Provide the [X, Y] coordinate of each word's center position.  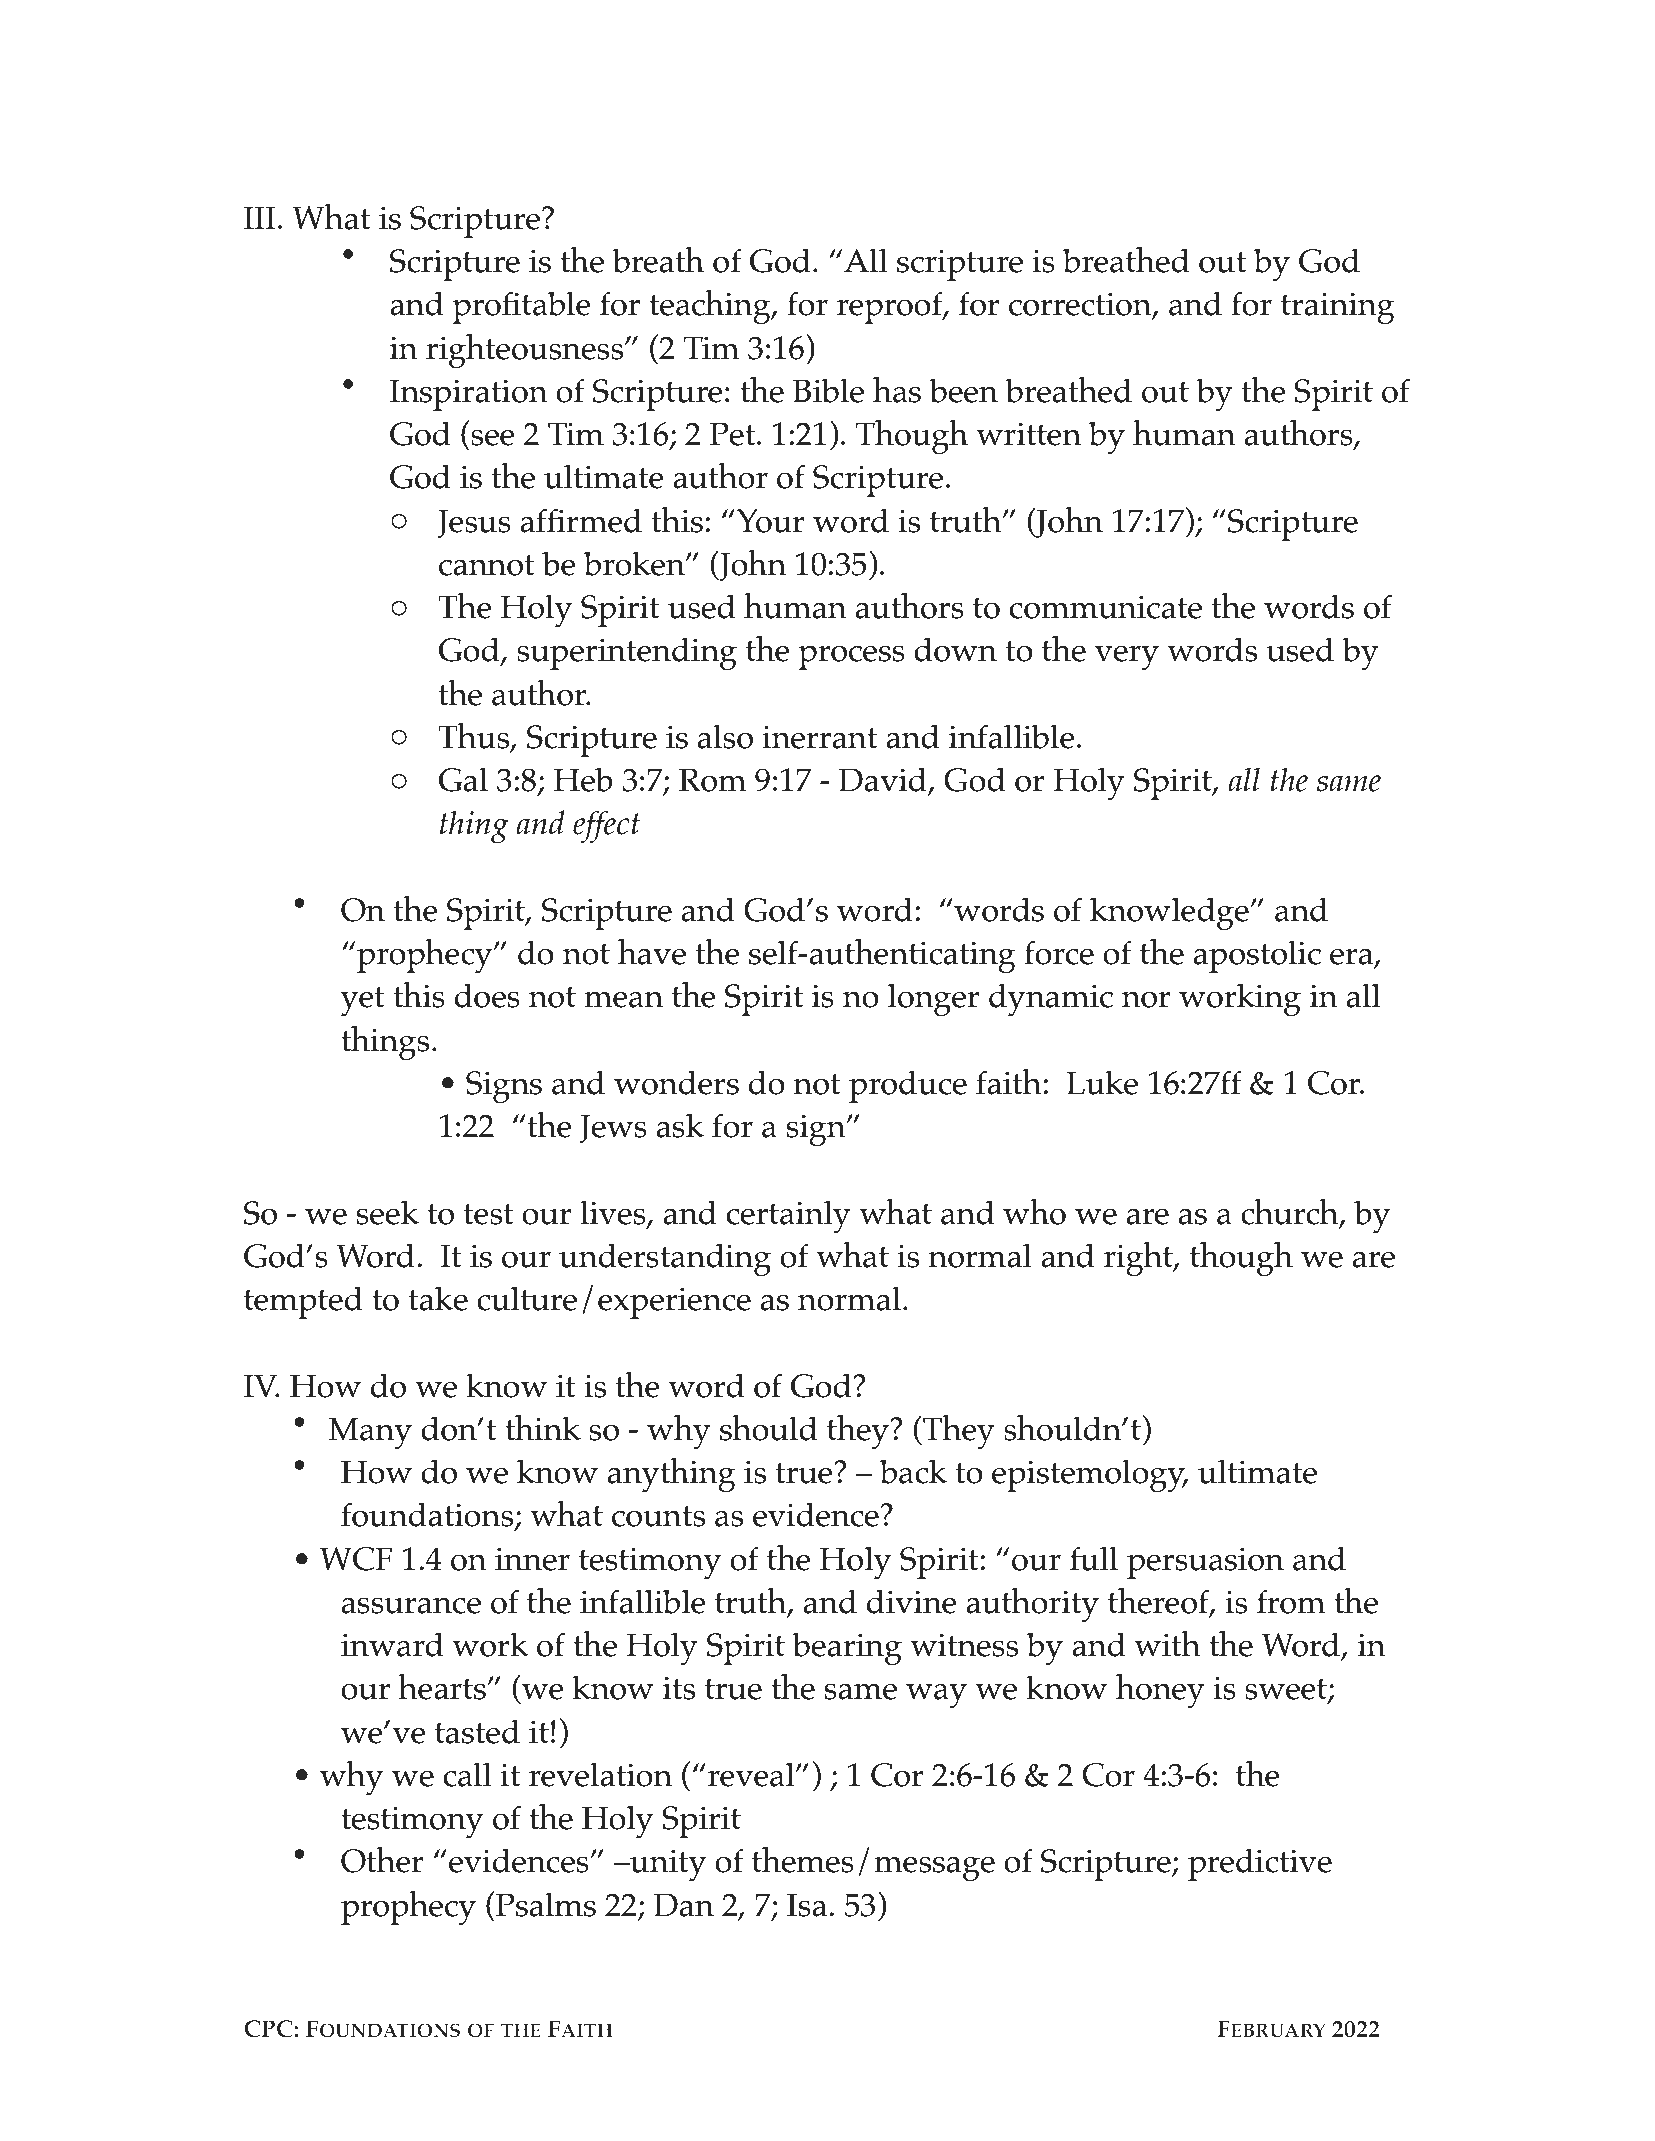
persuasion [1205, 1563]
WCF [356, 1559]
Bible [828, 390]
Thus [475, 736]
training [1338, 308]
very [1127, 658]
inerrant [819, 737]
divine [912, 1601]
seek [388, 1212]
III [260, 217]
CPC [269, 2029]
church [1291, 1212]
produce [908, 1087]
